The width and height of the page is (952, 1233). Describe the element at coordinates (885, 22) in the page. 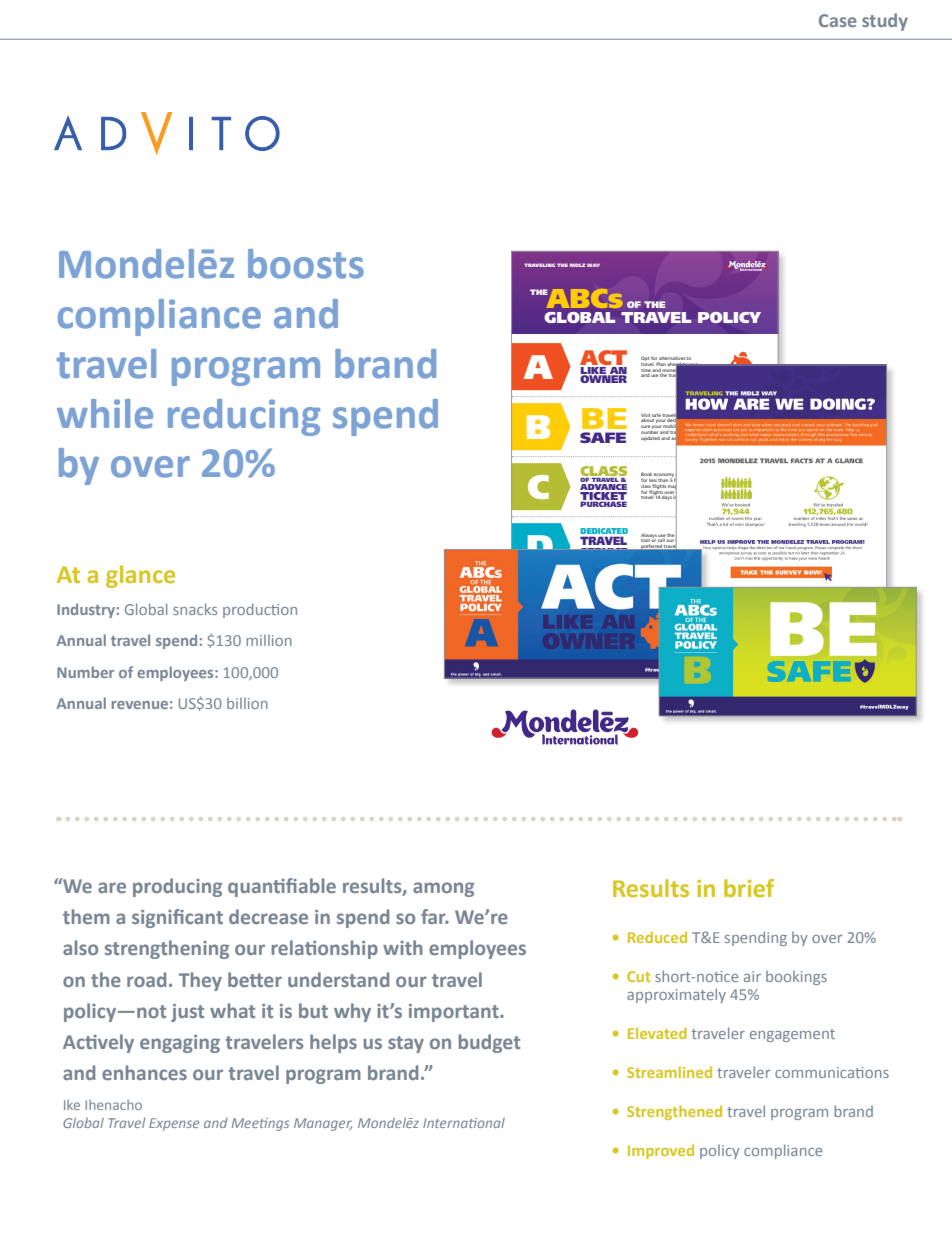

I see `study` at that location.
